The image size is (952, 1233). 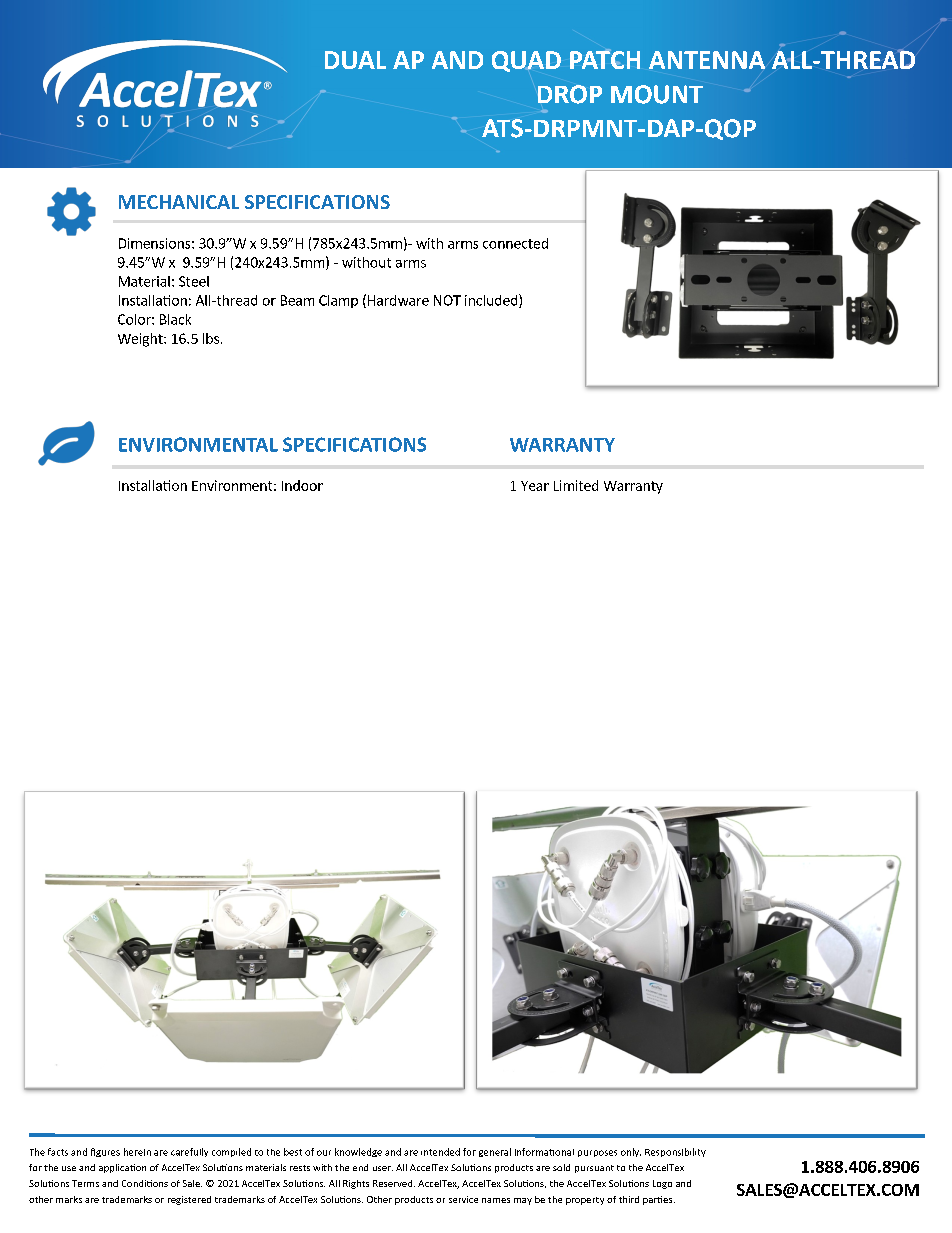 I want to click on user, so click(x=383, y=1168).
